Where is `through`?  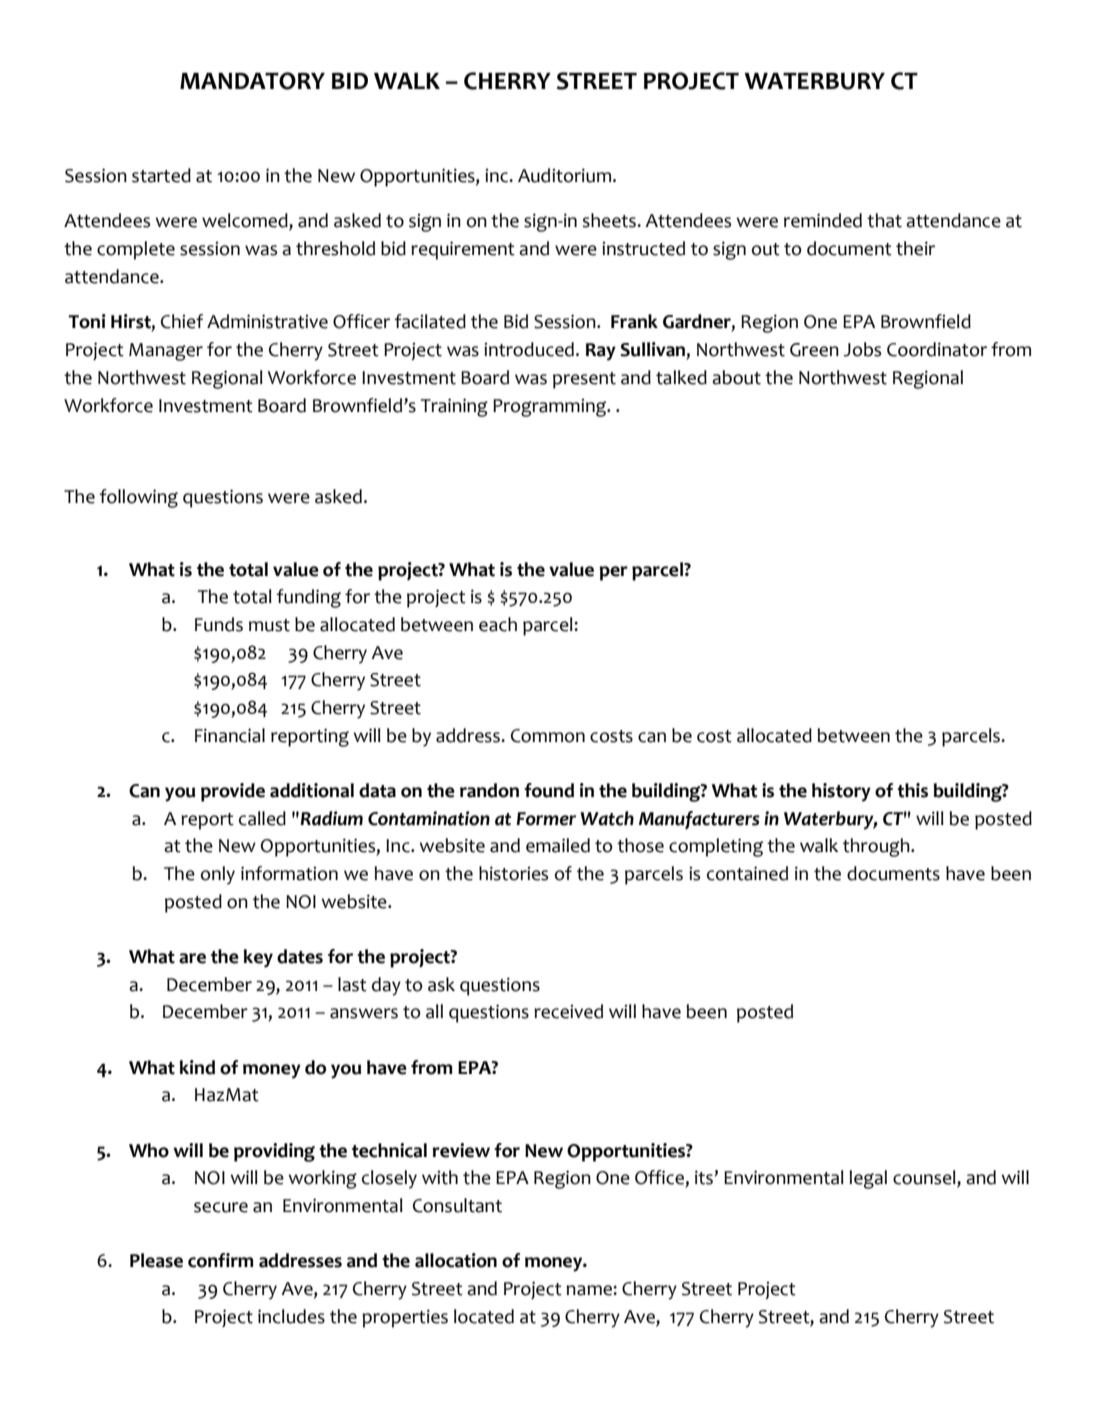
through is located at coordinates (877, 847).
